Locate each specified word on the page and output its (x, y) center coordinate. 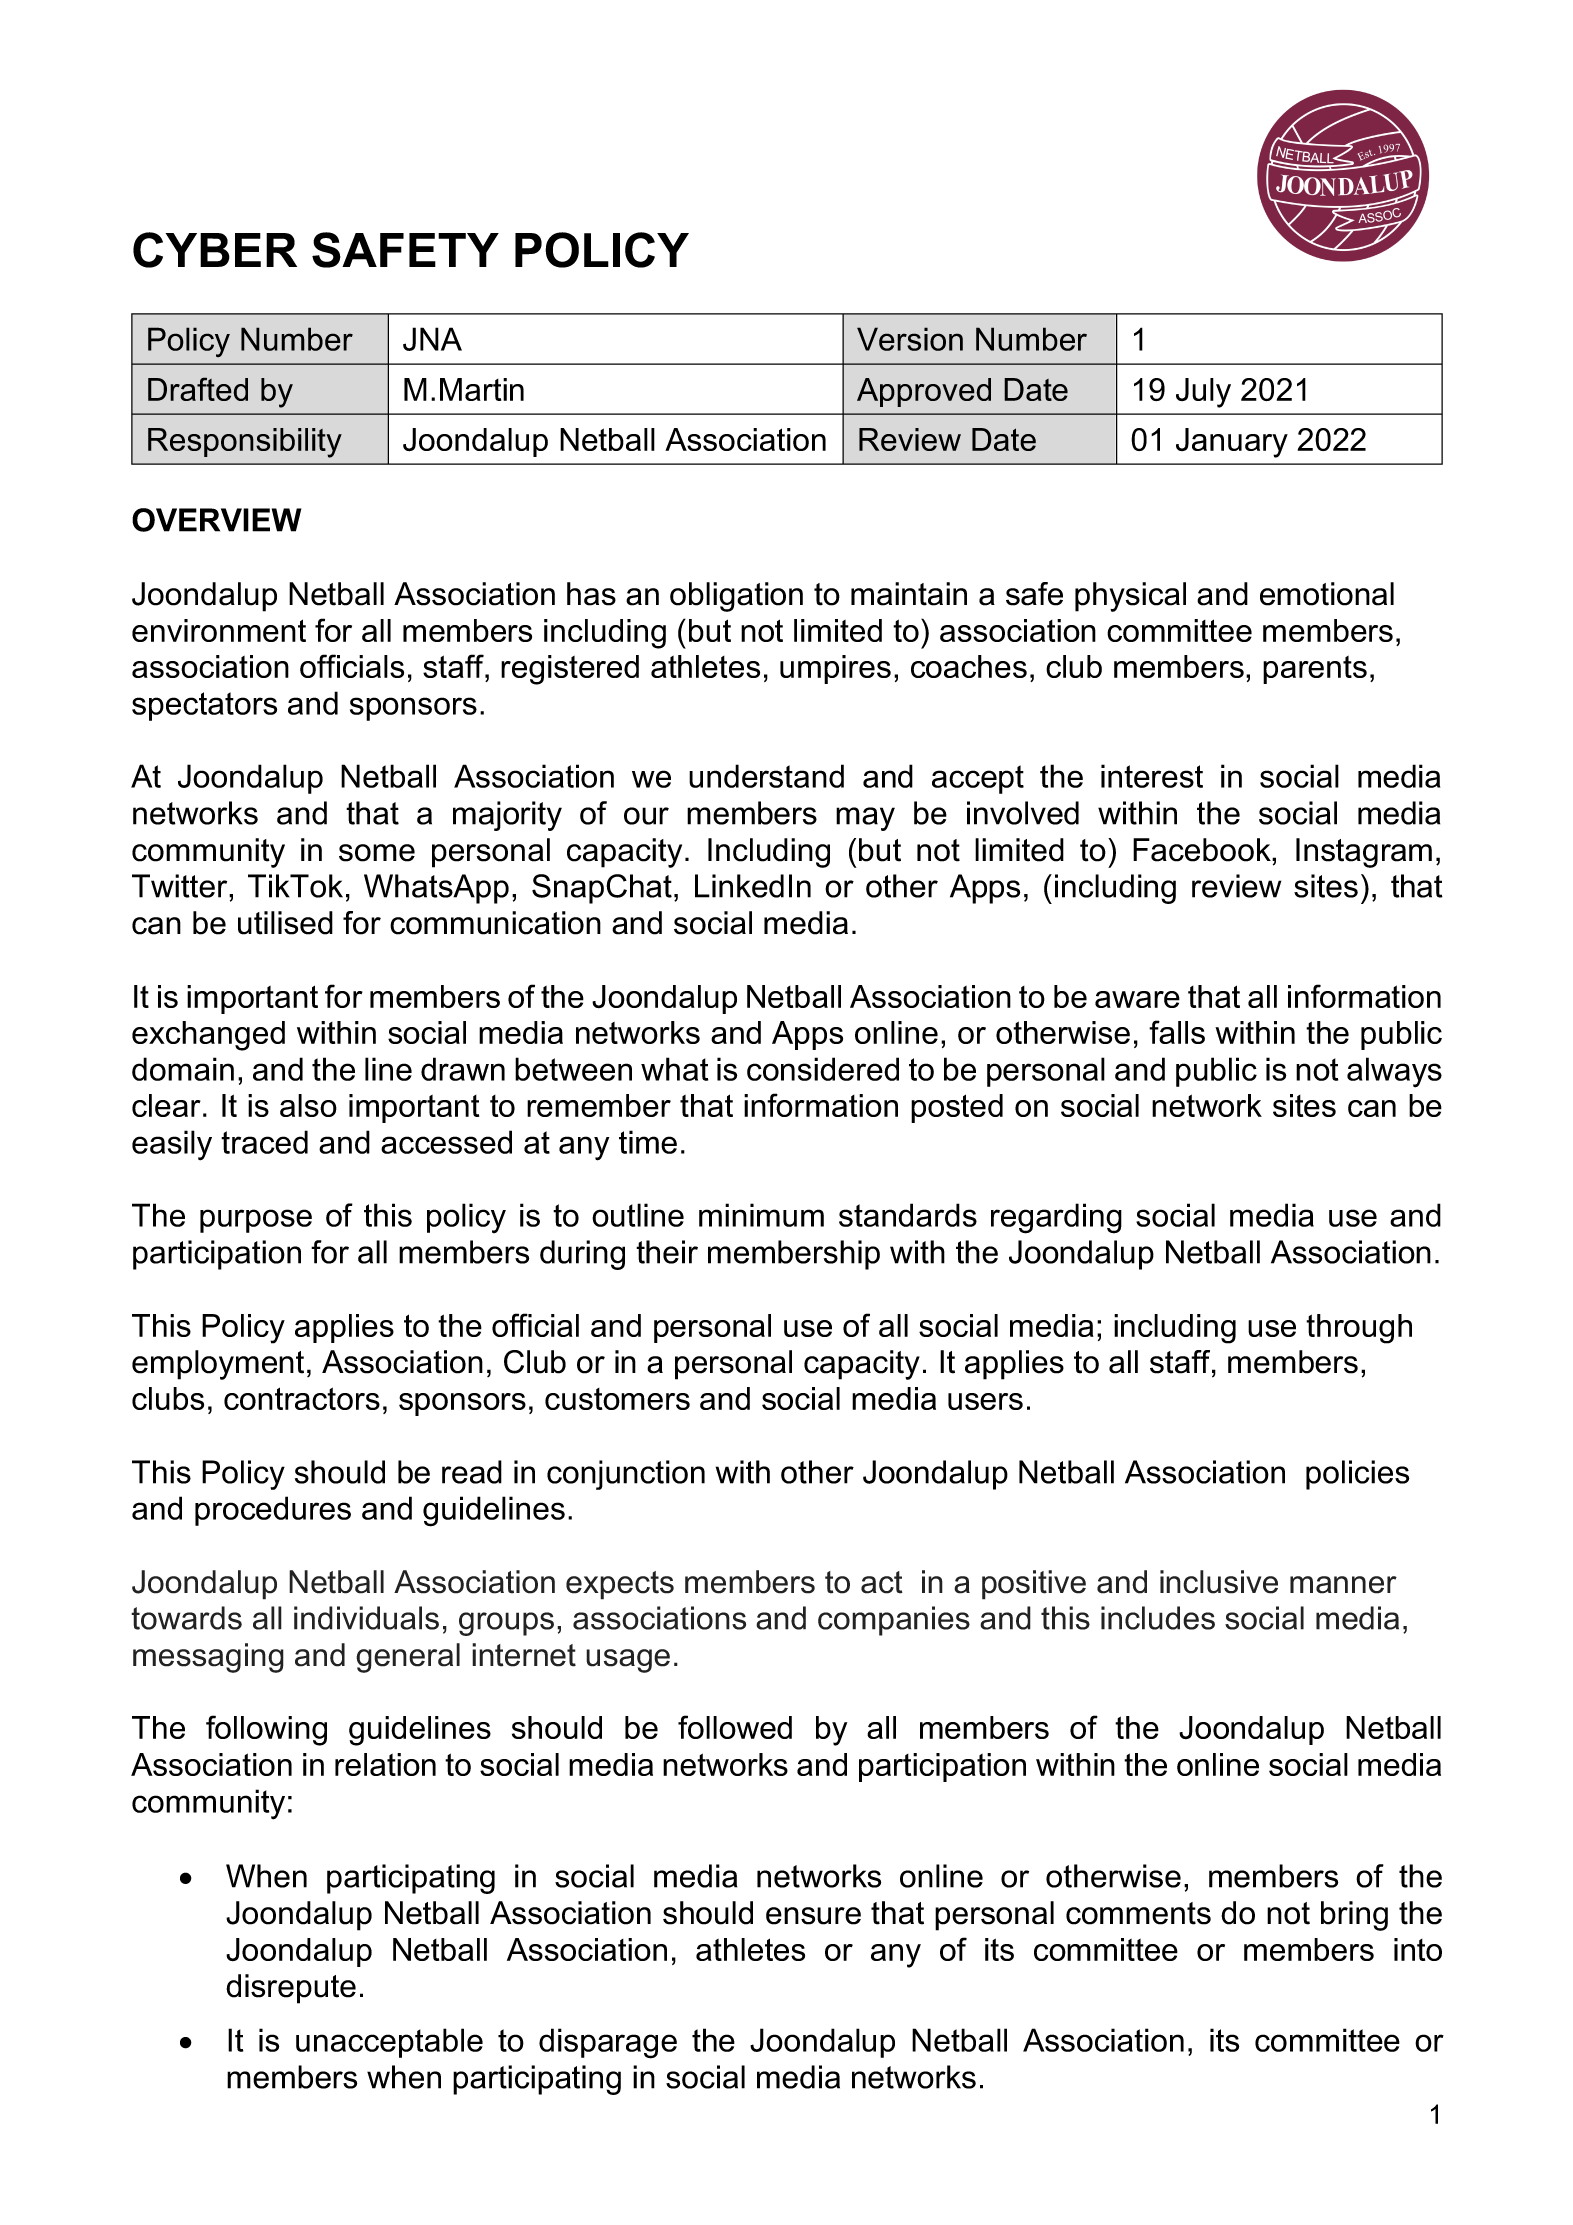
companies (894, 1621)
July (1203, 393)
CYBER (215, 250)
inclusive (1219, 1582)
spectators (204, 706)
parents (1315, 670)
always (1394, 1072)
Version (910, 339)
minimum (761, 1215)
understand (766, 776)
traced (264, 1142)
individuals (366, 1618)
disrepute (291, 1989)
